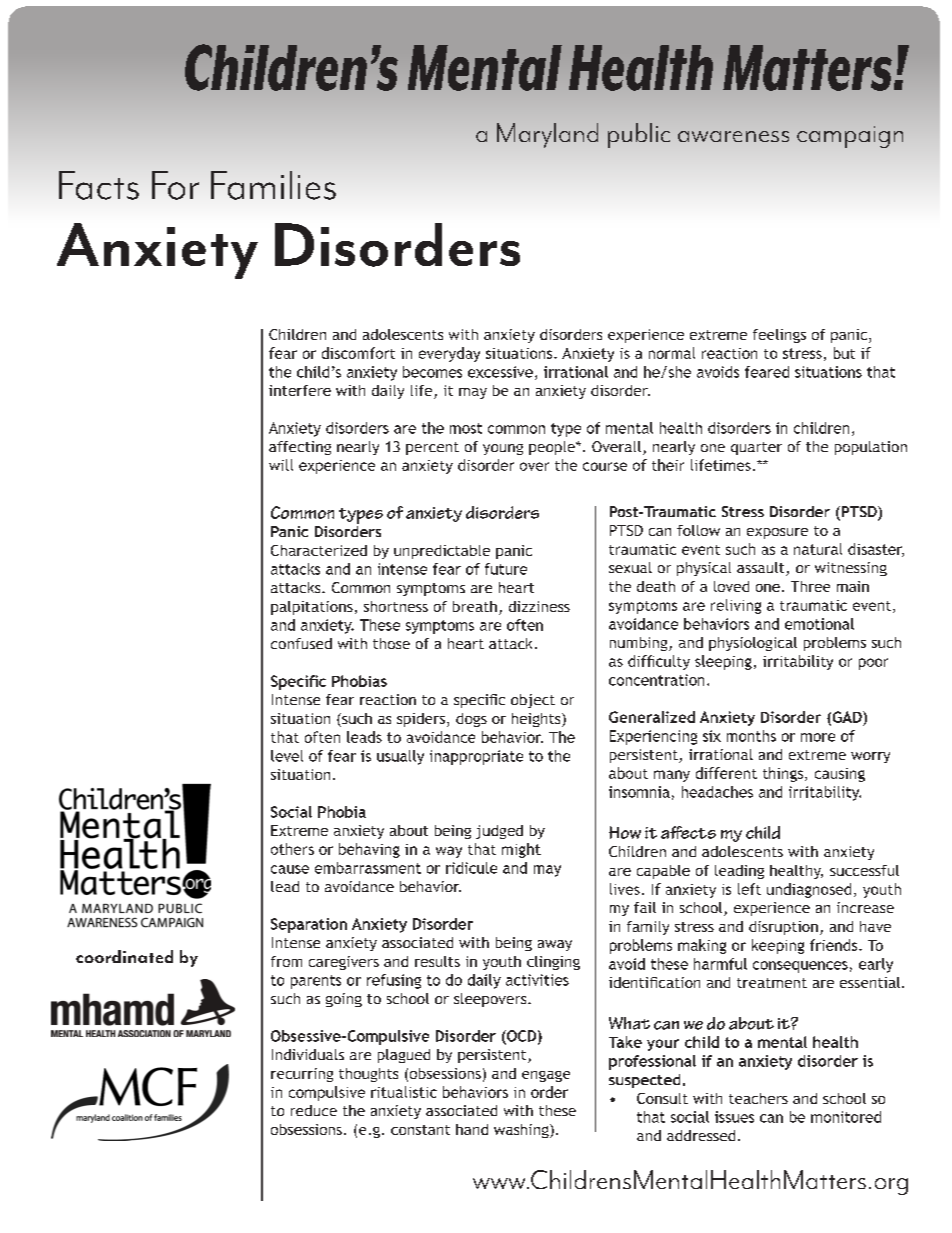 This screenshot has height=1233, width=952. Describe the element at coordinates (273, 185) in the screenshot. I see `Families` at that location.
